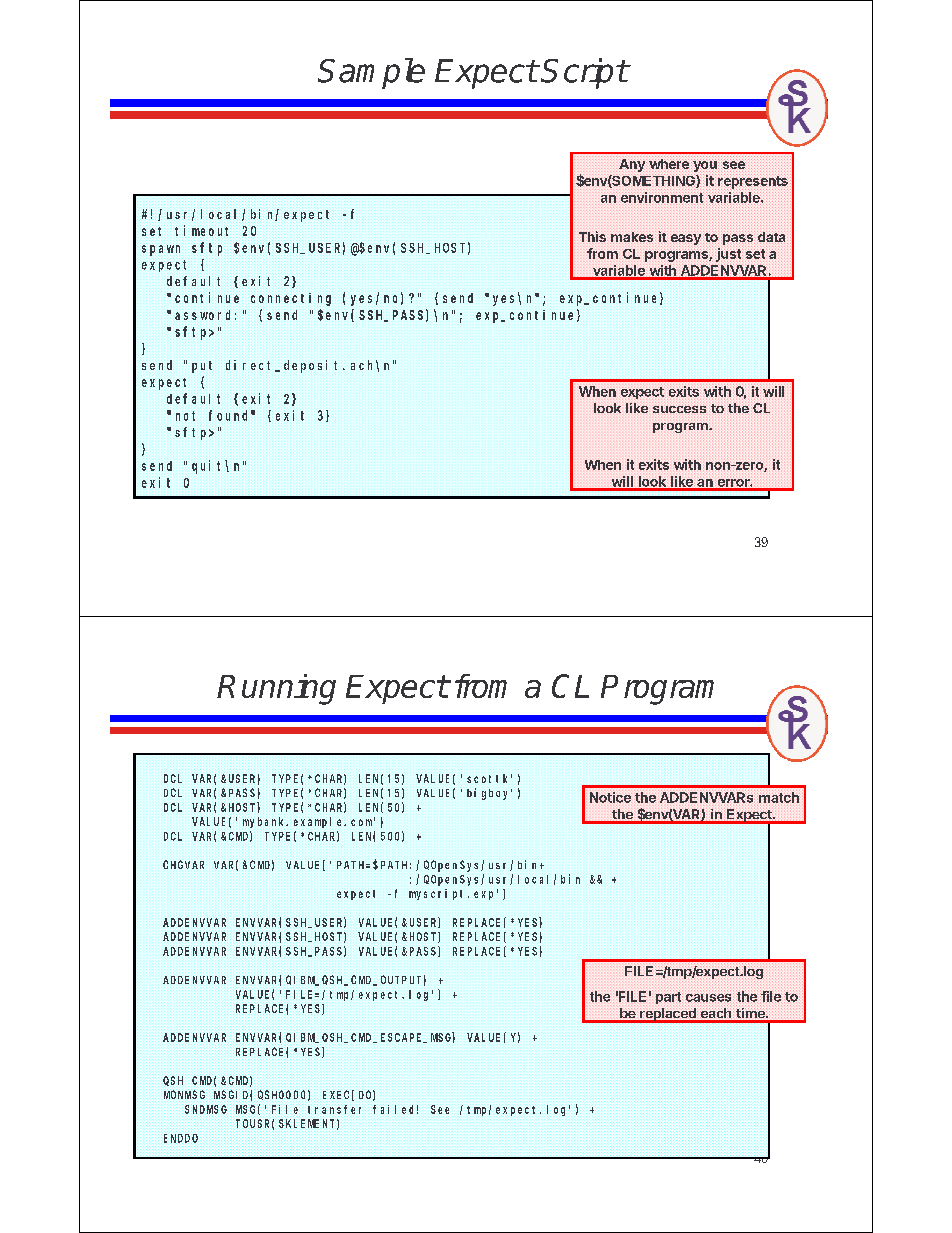 This document has height=1233, width=952. I want to click on Notice, so click(610, 797).
